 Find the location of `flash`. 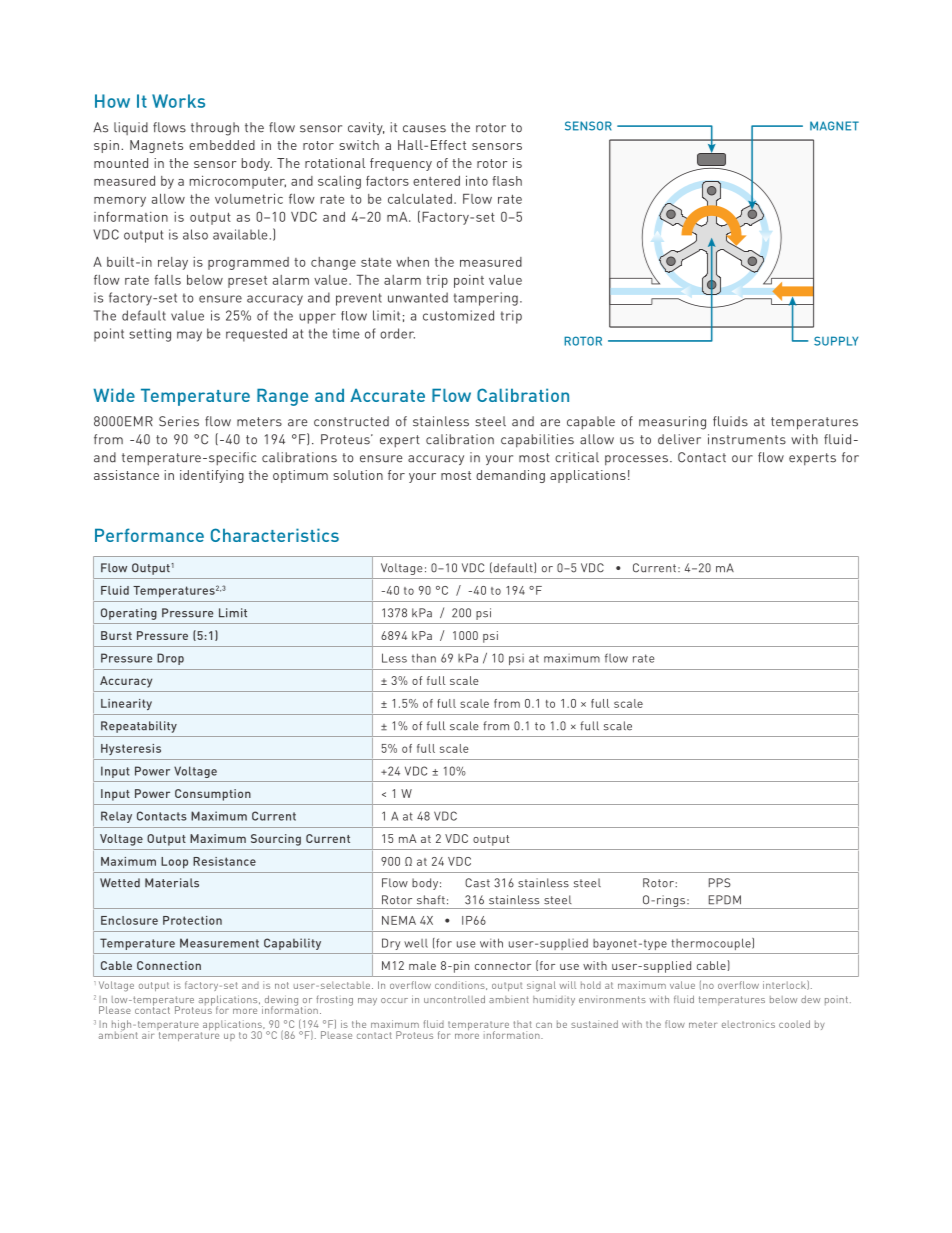

flash is located at coordinates (507, 181).
